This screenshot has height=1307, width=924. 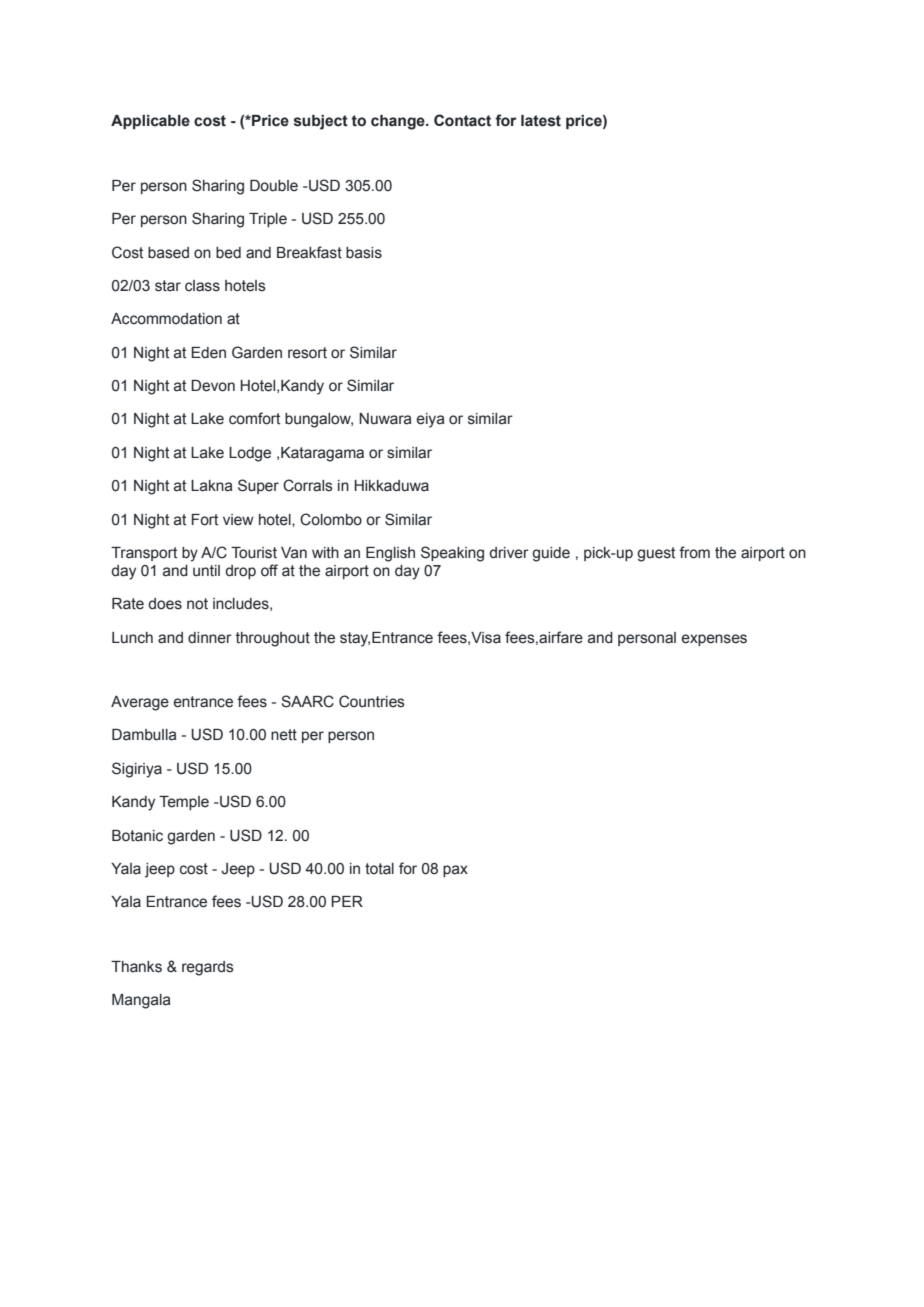 What do you see at coordinates (390, 554) in the screenshot?
I see `English` at bounding box center [390, 554].
